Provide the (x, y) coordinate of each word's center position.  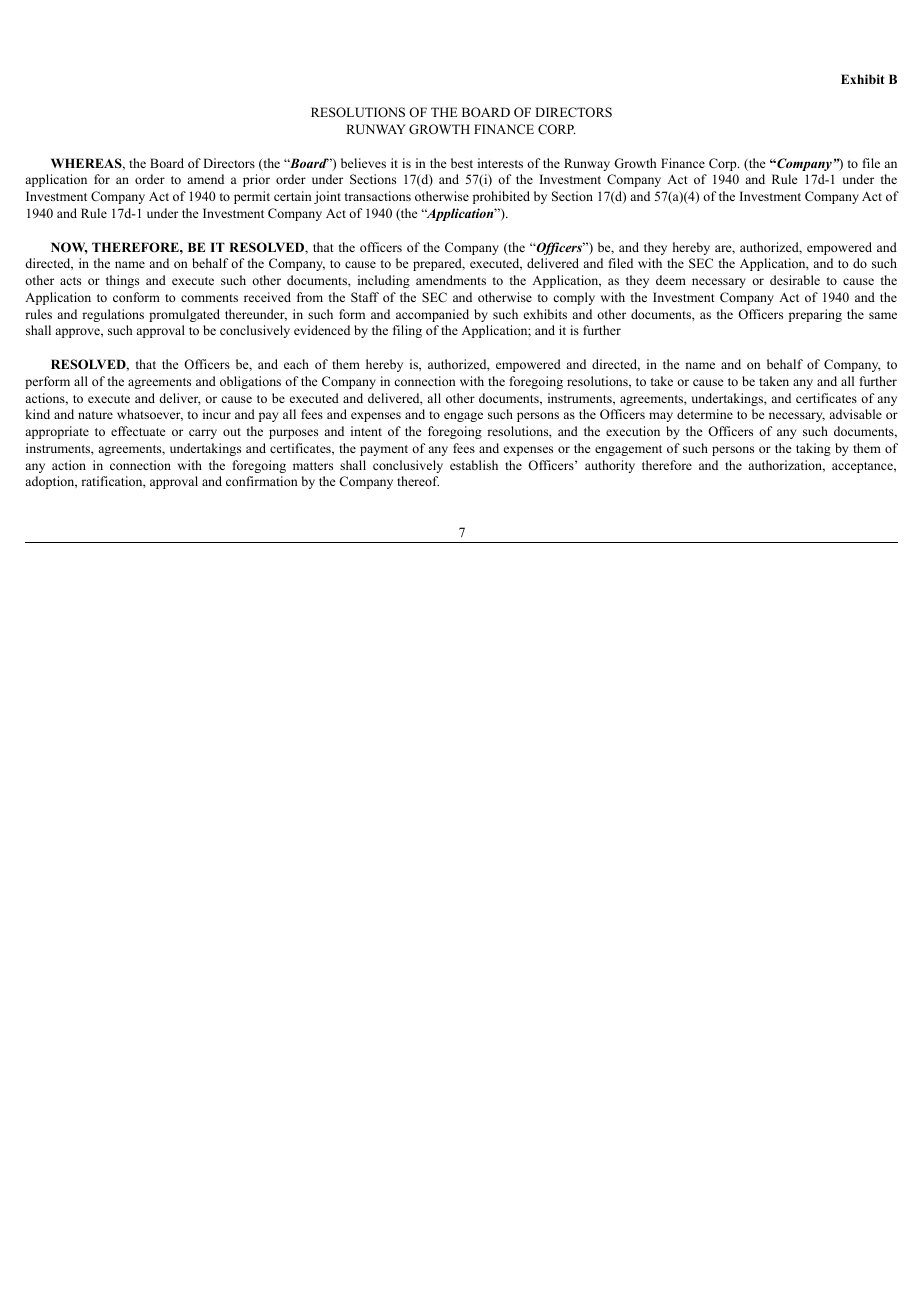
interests (500, 163)
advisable (855, 414)
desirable (795, 280)
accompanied (432, 315)
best (462, 163)
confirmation (262, 481)
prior (256, 180)
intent (366, 431)
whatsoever (150, 415)
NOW (69, 248)
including (384, 281)
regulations (113, 315)
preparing (815, 315)
